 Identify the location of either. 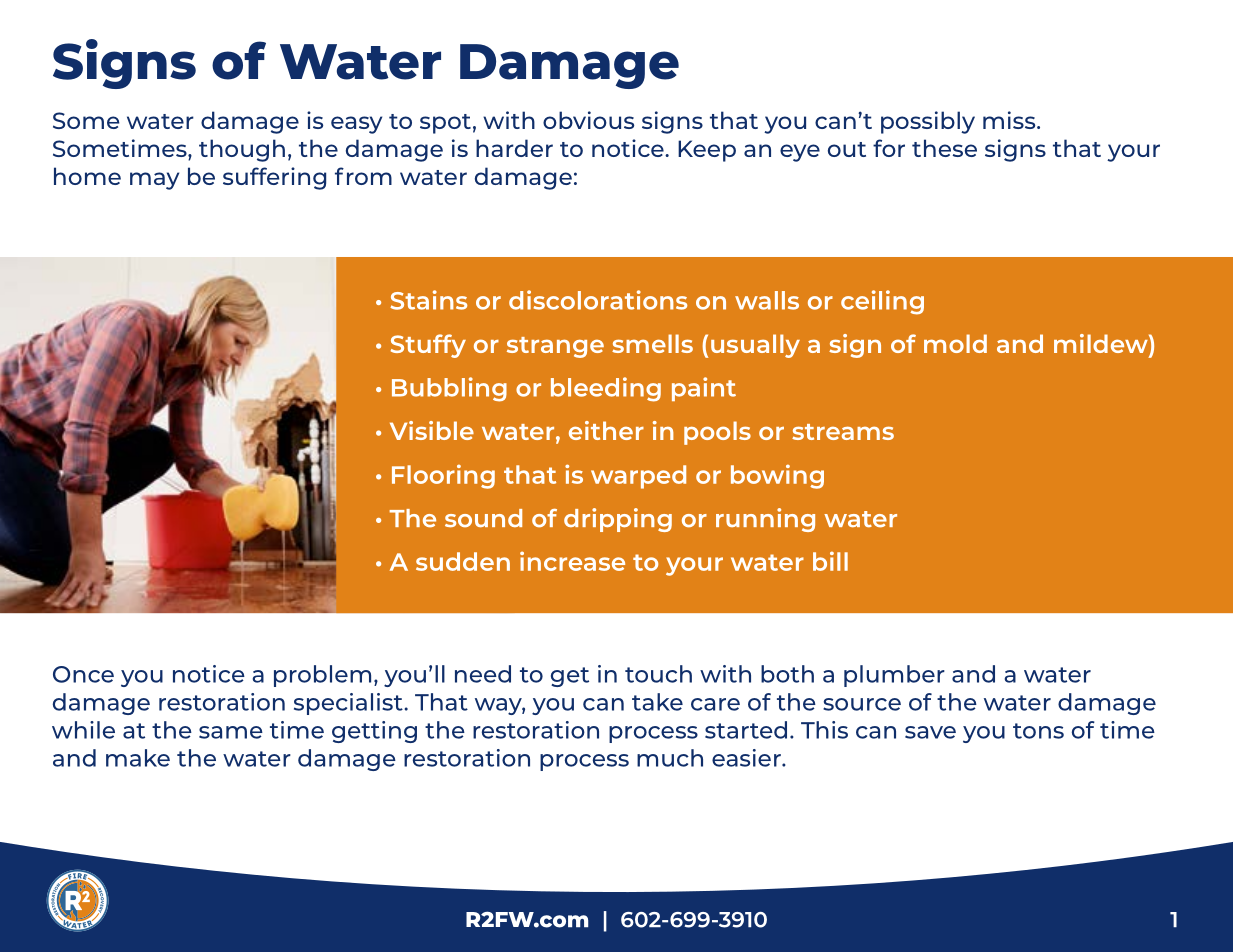
(606, 430).
